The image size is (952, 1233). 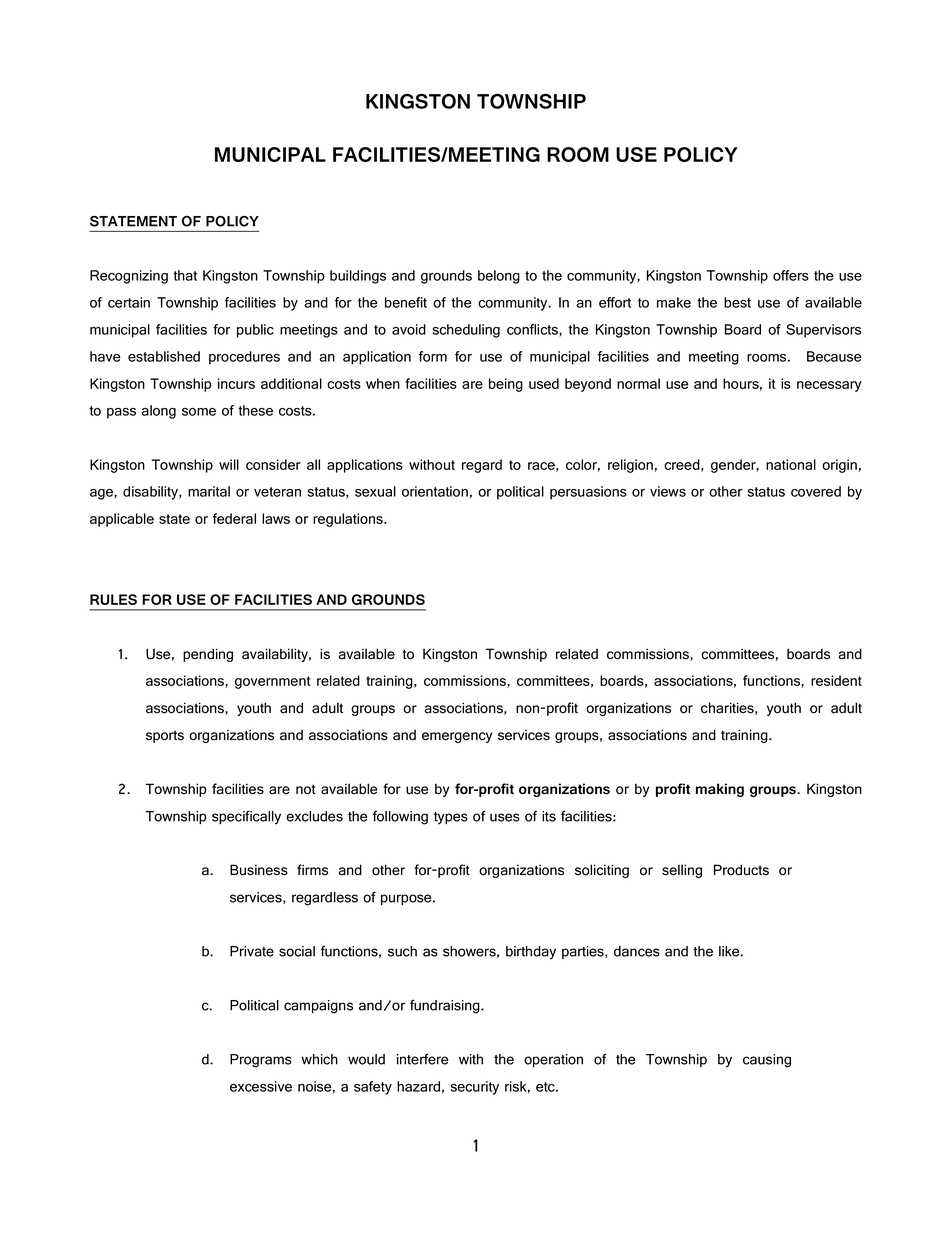 I want to click on Programs, so click(x=261, y=1061).
